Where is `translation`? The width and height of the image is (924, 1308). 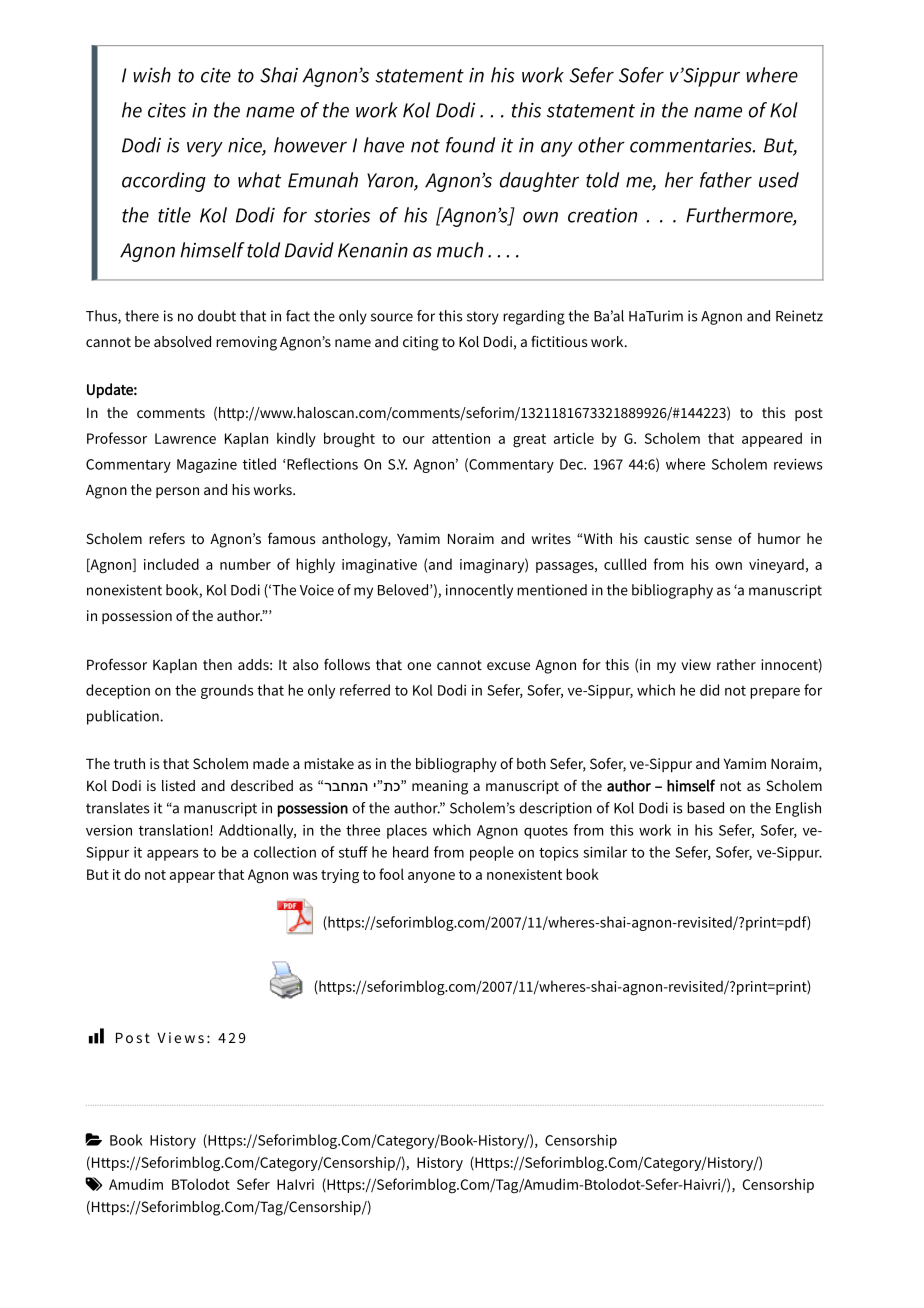
translation is located at coordinates (173, 830).
